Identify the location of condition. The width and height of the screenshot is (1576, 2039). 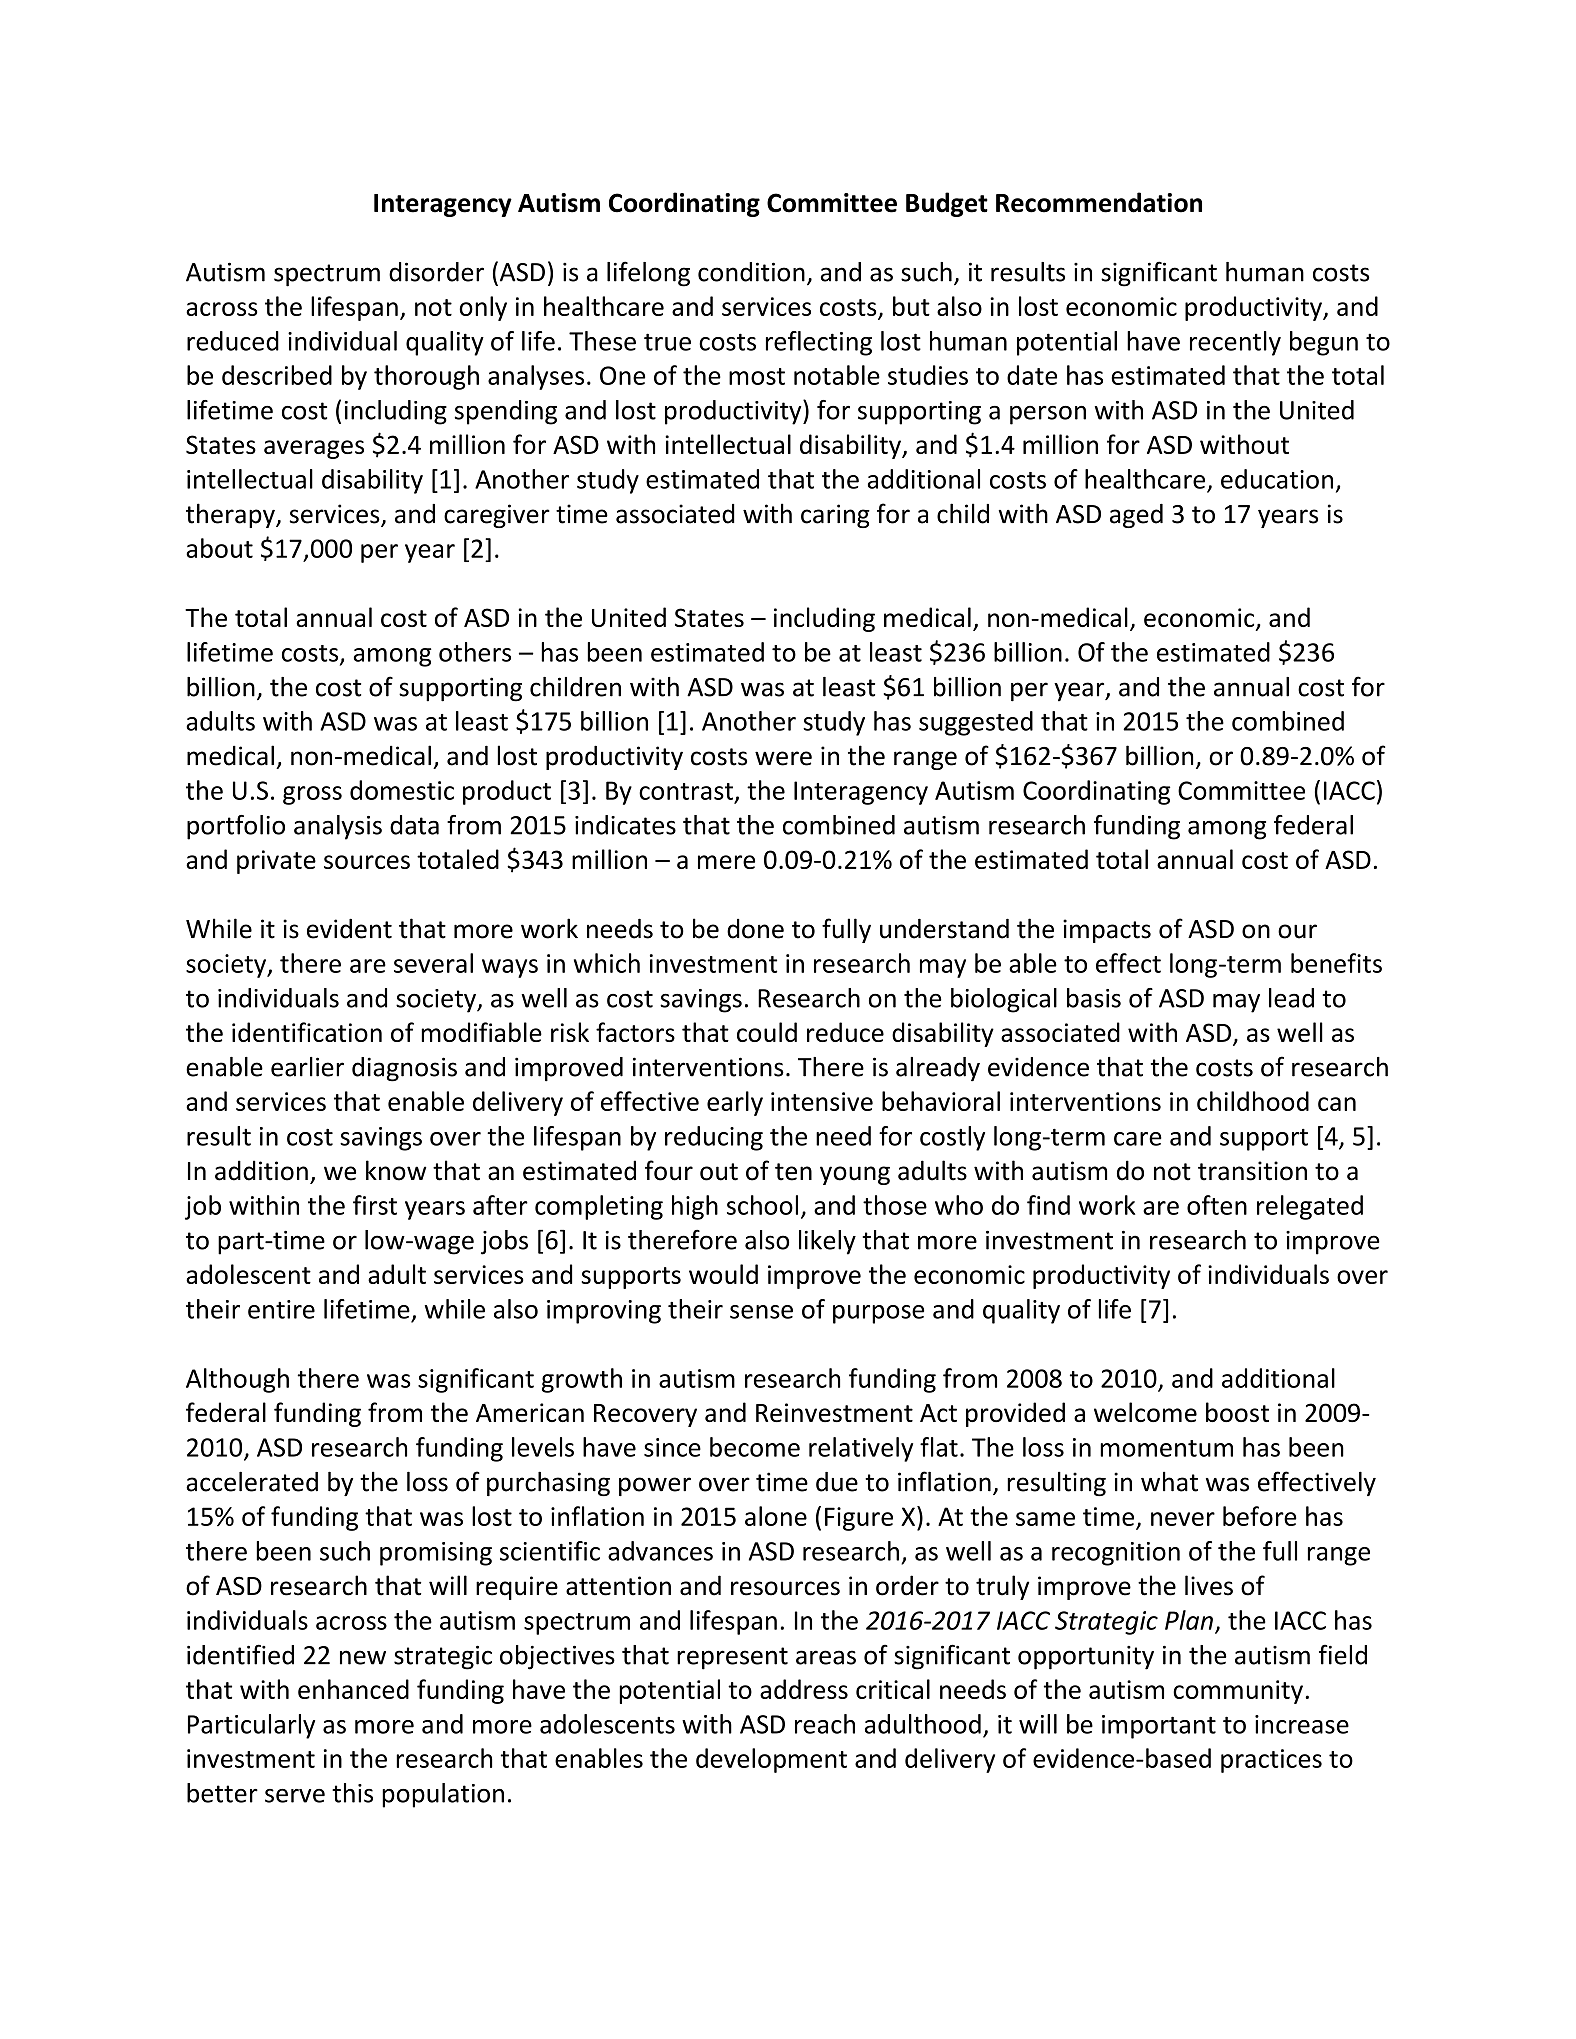
(751, 272).
